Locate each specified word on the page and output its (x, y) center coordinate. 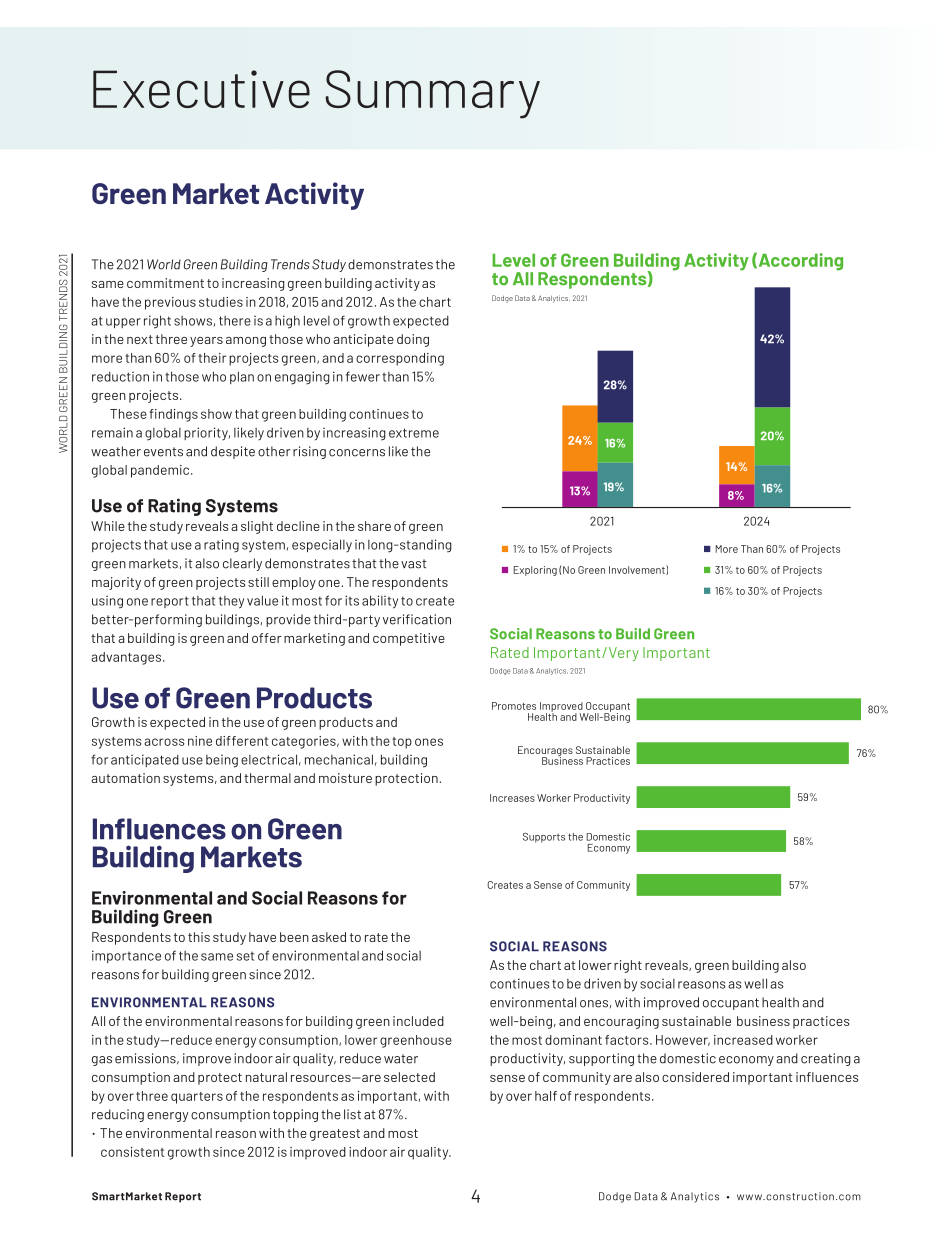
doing (413, 340)
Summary (432, 94)
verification (417, 619)
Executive (201, 89)
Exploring (535, 571)
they (231, 602)
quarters (197, 1098)
